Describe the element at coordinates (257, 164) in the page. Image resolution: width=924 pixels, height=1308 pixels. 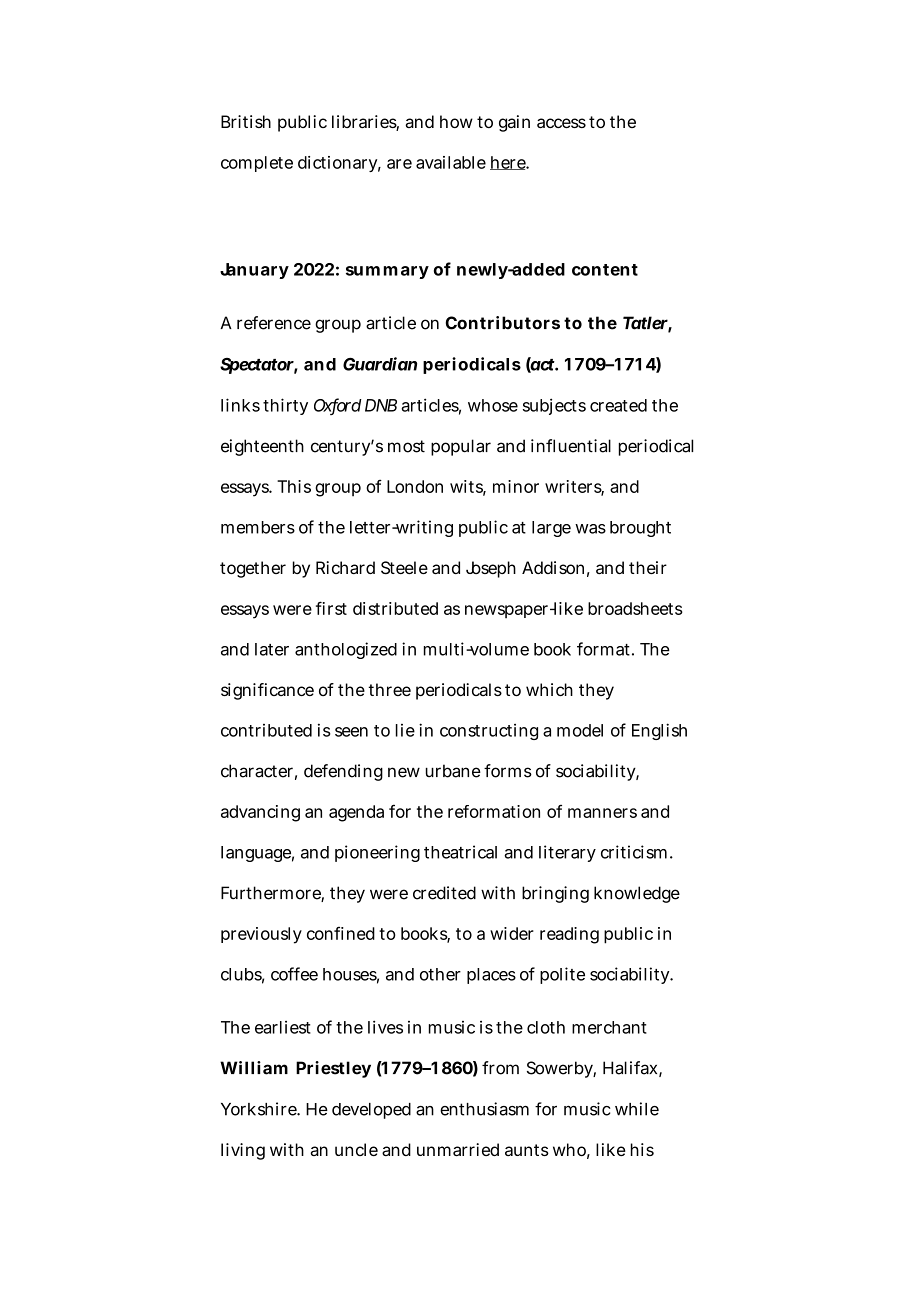
I see `complete` at that location.
